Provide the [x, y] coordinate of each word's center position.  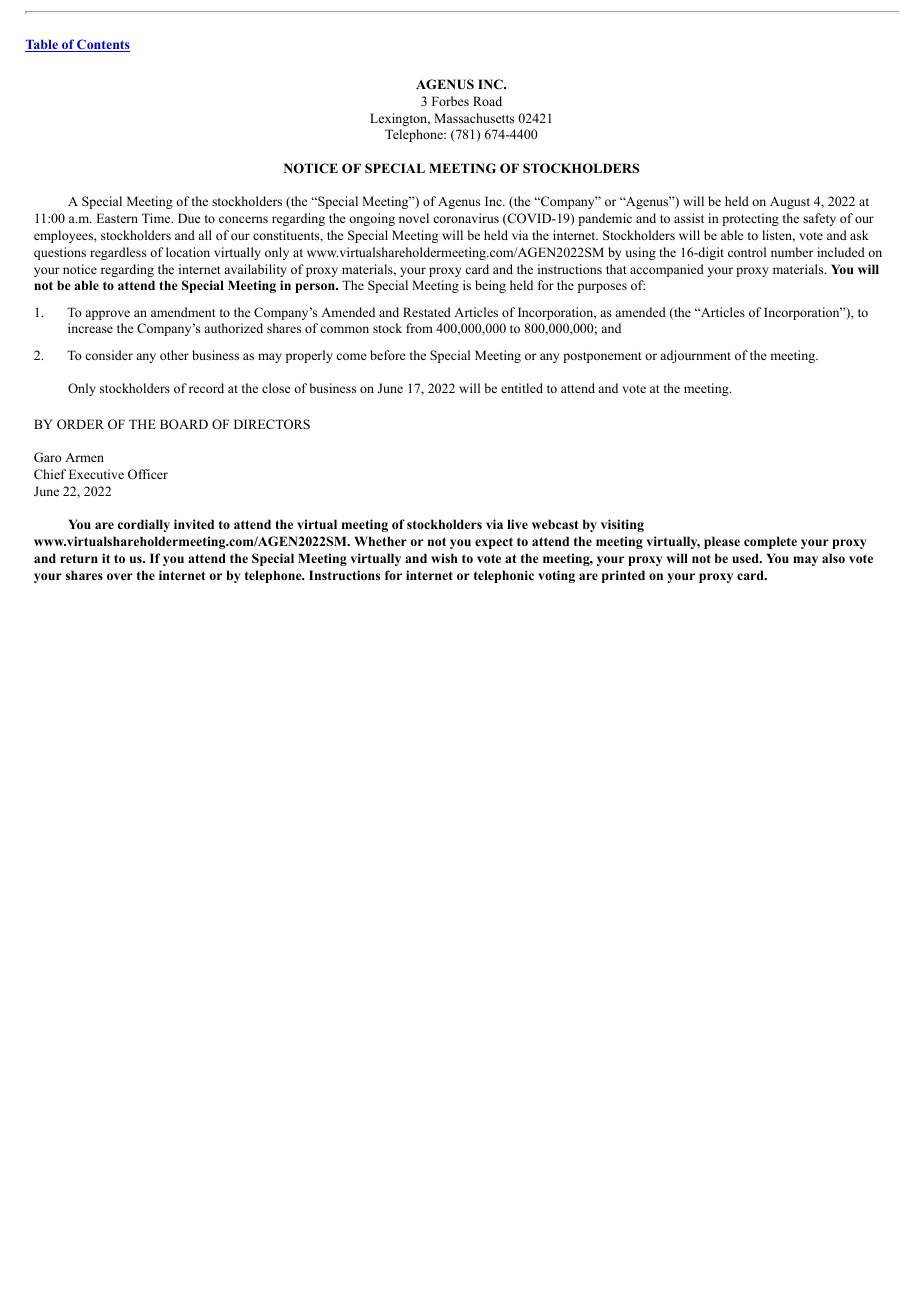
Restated [427, 312]
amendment [183, 312]
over [120, 576]
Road [487, 101]
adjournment [695, 356]
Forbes [450, 101]
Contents [102, 45]
